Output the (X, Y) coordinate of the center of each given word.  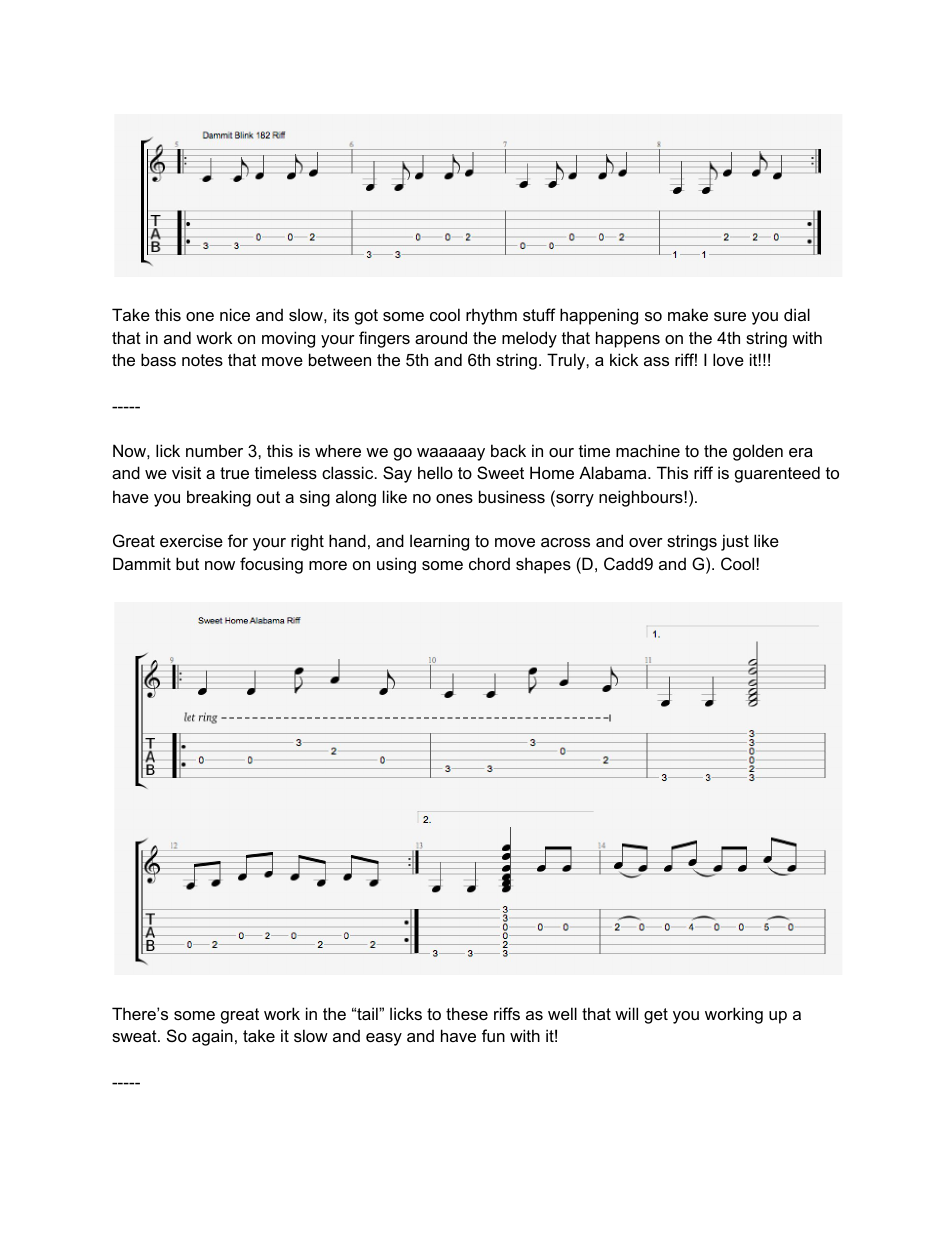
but (187, 563)
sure (730, 316)
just (735, 542)
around (441, 337)
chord (489, 563)
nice (235, 314)
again (212, 1037)
